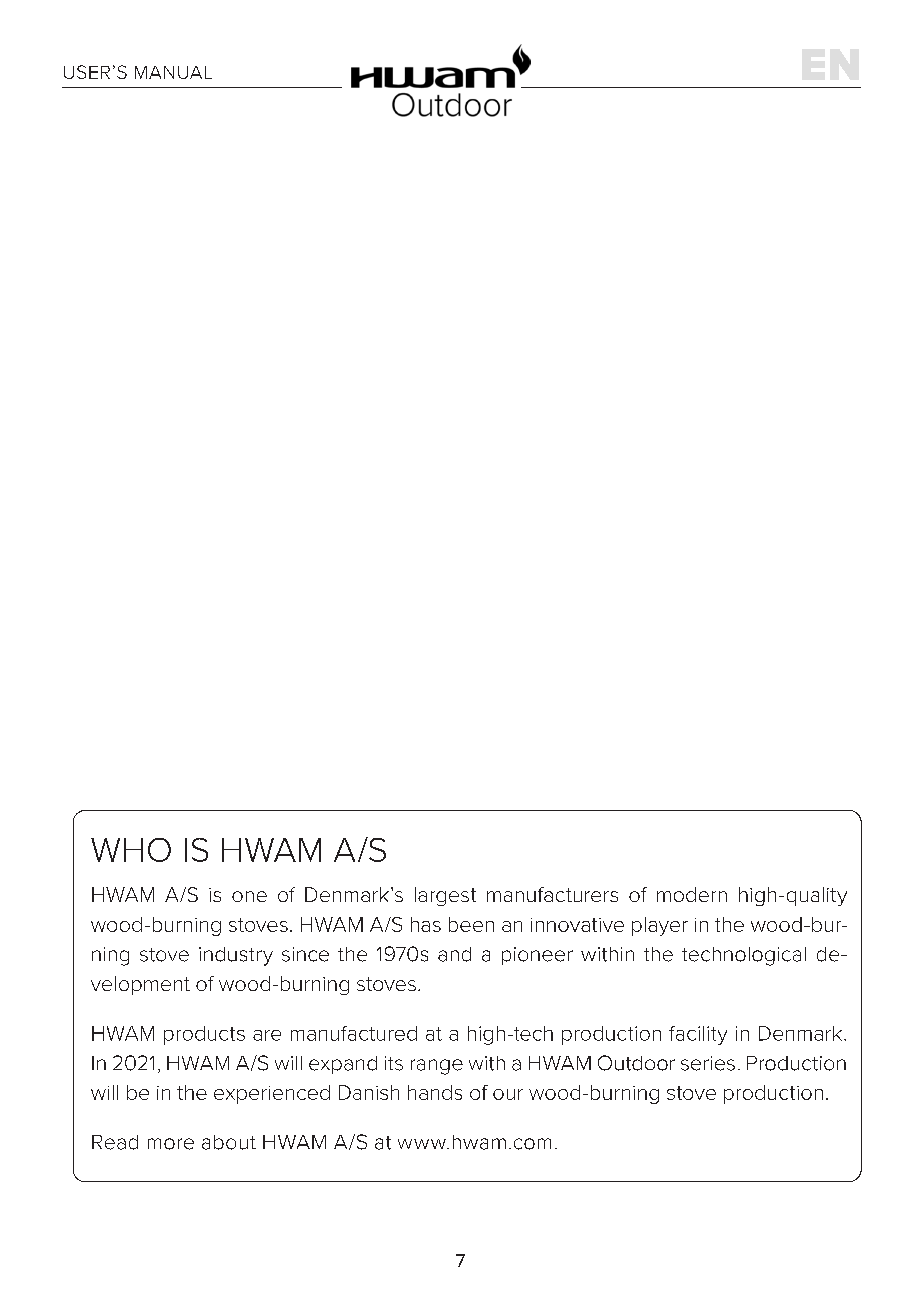 The width and height of the screenshot is (924, 1308). What do you see at coordinates (445, 896) in the screenshot?
I see `largest` at bounding box center [445, 896].
